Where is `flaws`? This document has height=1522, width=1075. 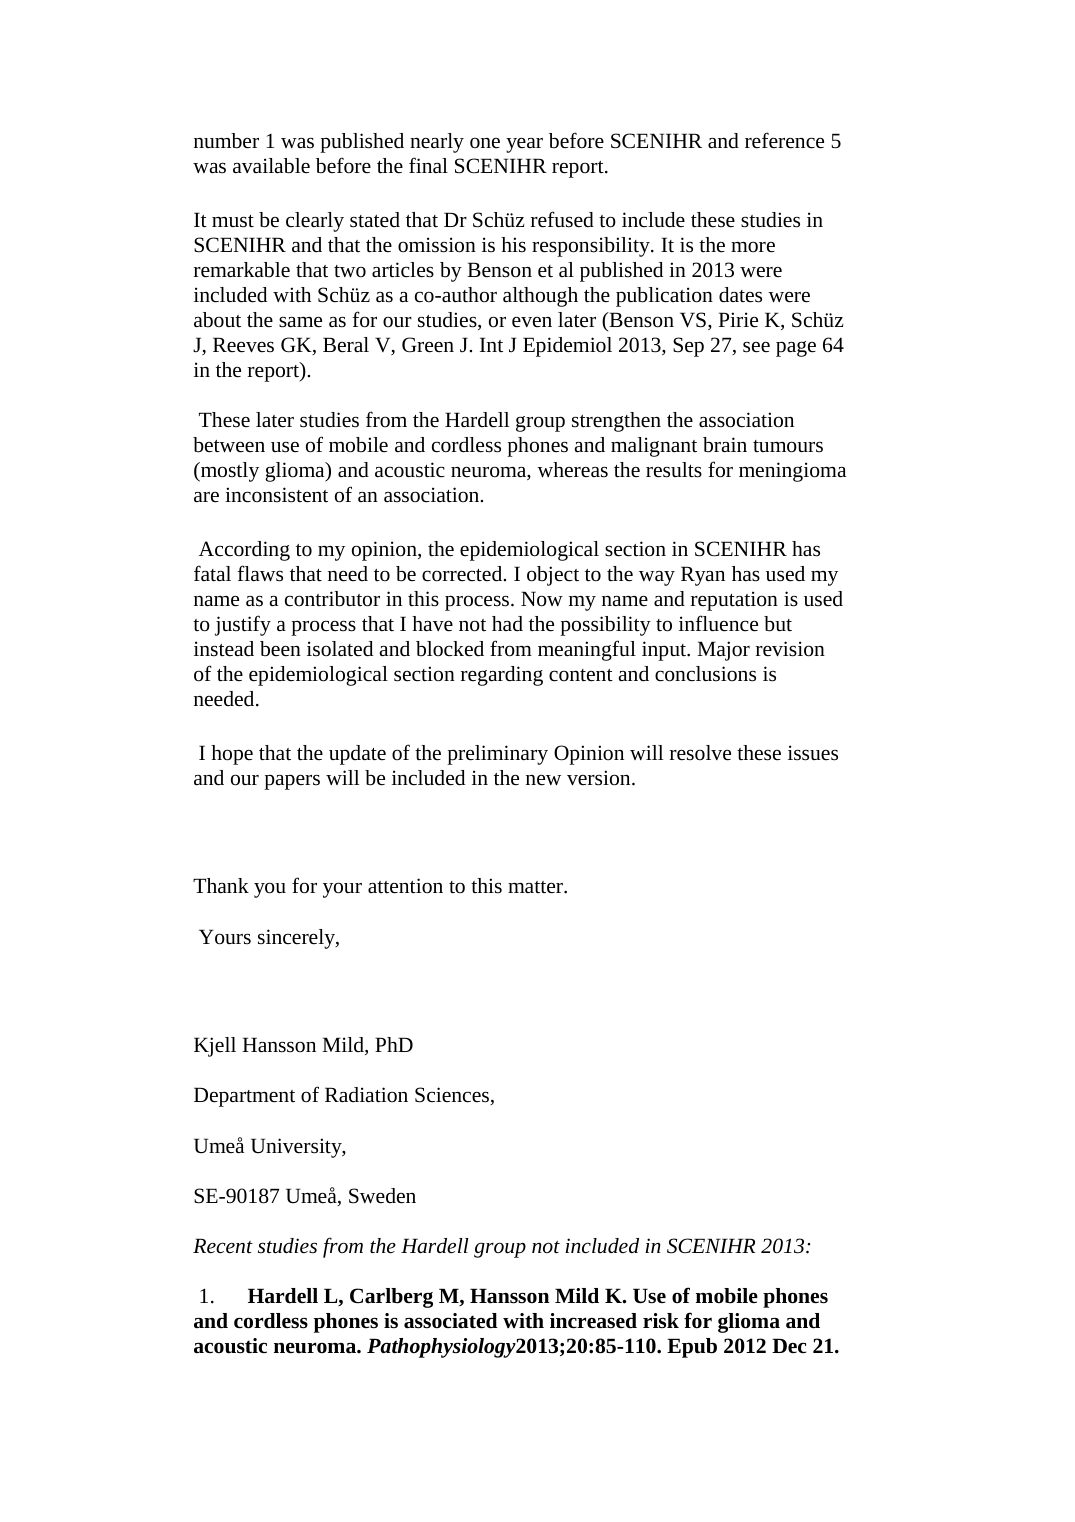
flaws is located at coordinates (260, 573).
